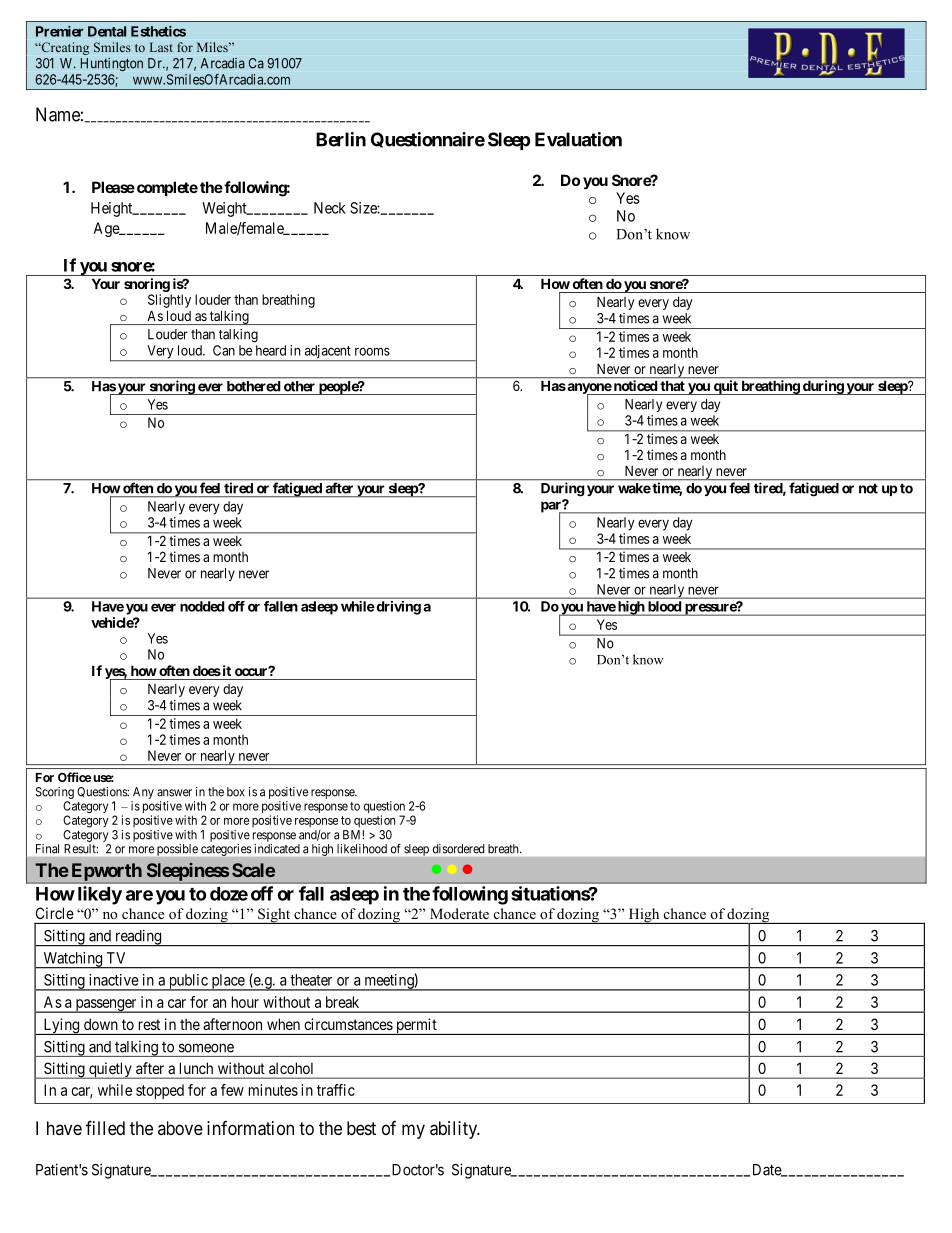 This image has width=952, height=1233. I want to click on Epworth, so click(107, 872).
